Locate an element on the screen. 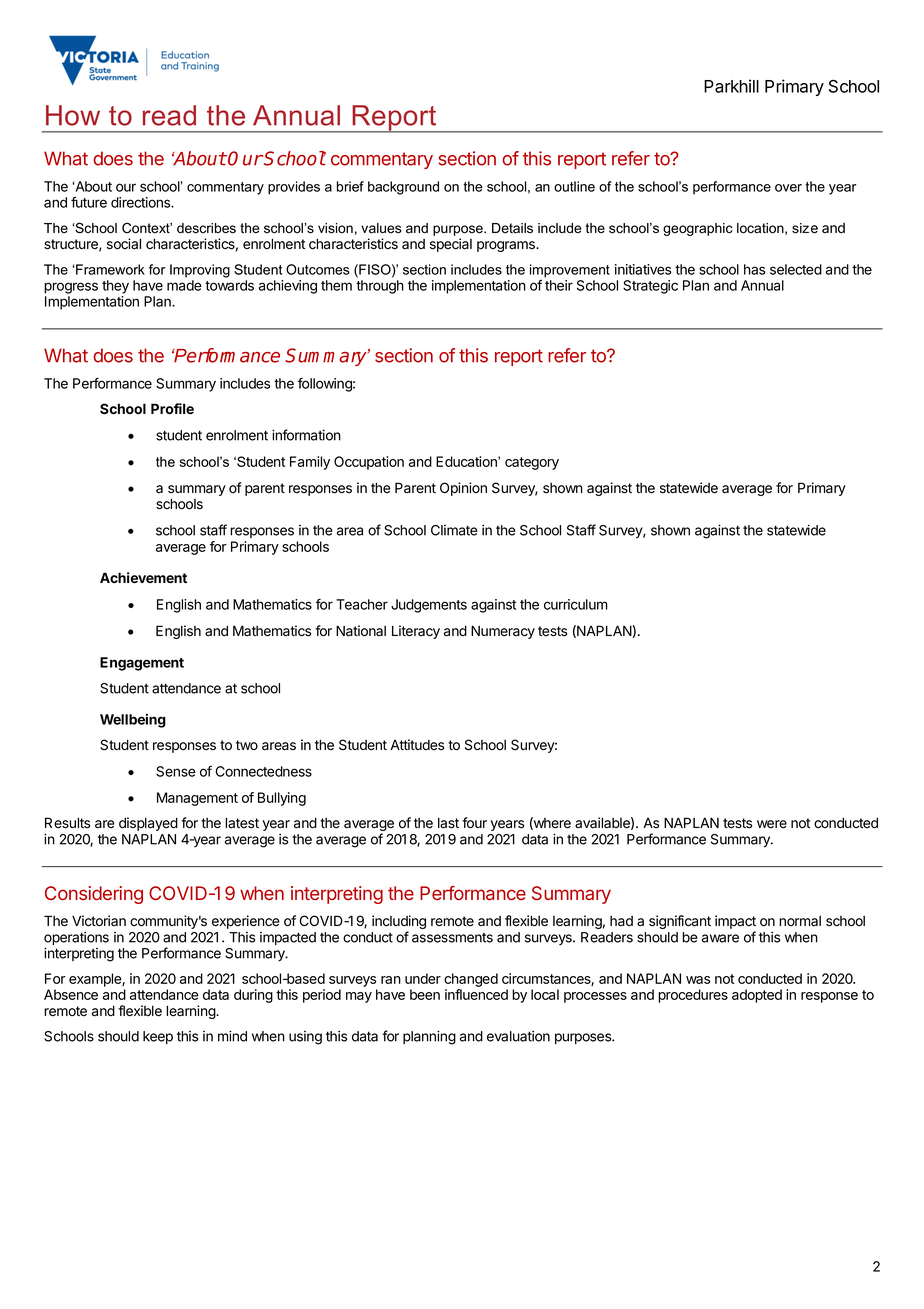 The width and height of the screenshot is (924, 1309). describes is located at coordinates (206, 228).
